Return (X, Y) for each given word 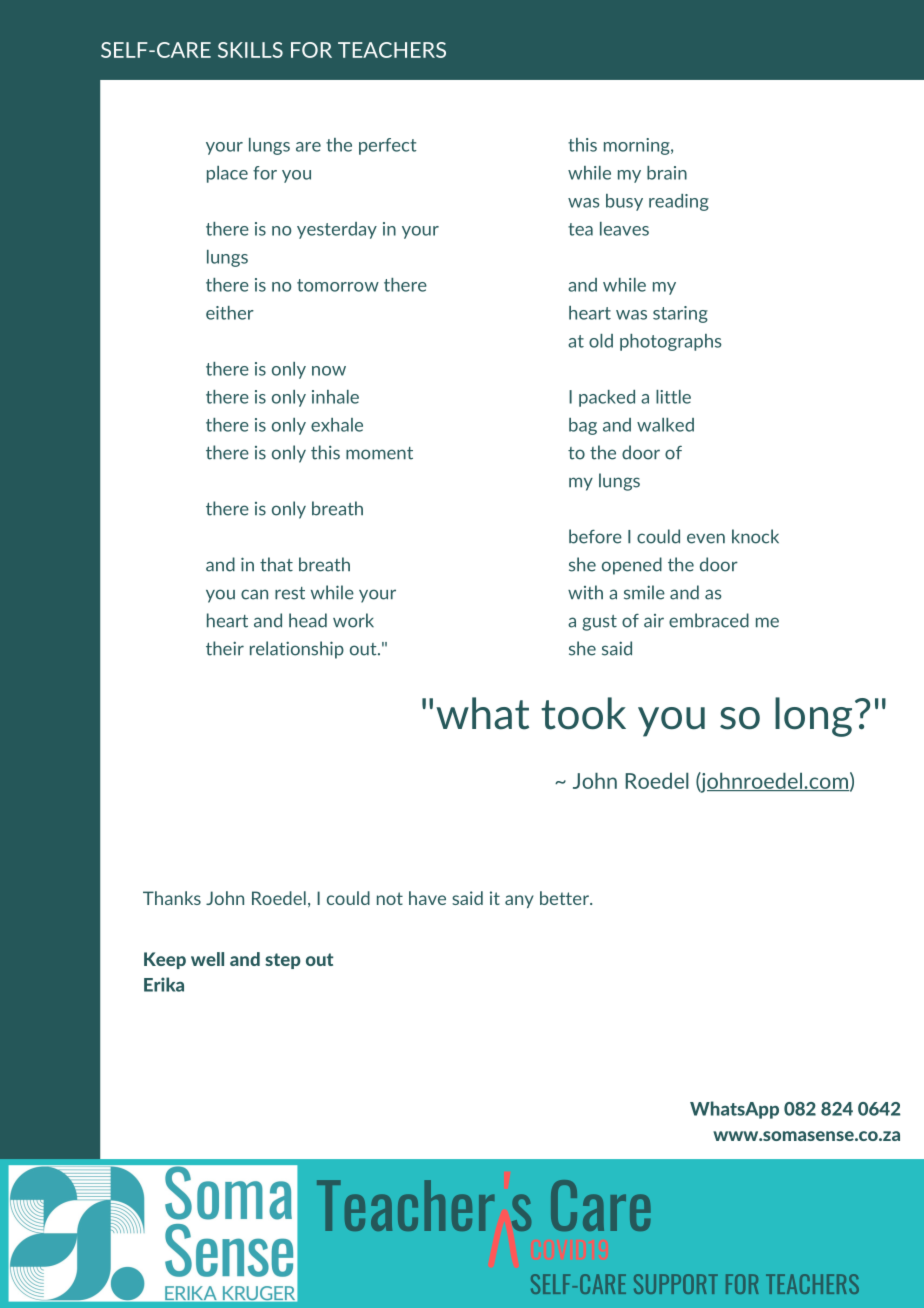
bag (583, 426)
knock (755, 536)
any (519, 901)
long (813, 717)
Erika (164, 984)
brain (667, 173)
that (276, 564)
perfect (388, 146)
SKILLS (250, 50)
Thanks (172, 898)
